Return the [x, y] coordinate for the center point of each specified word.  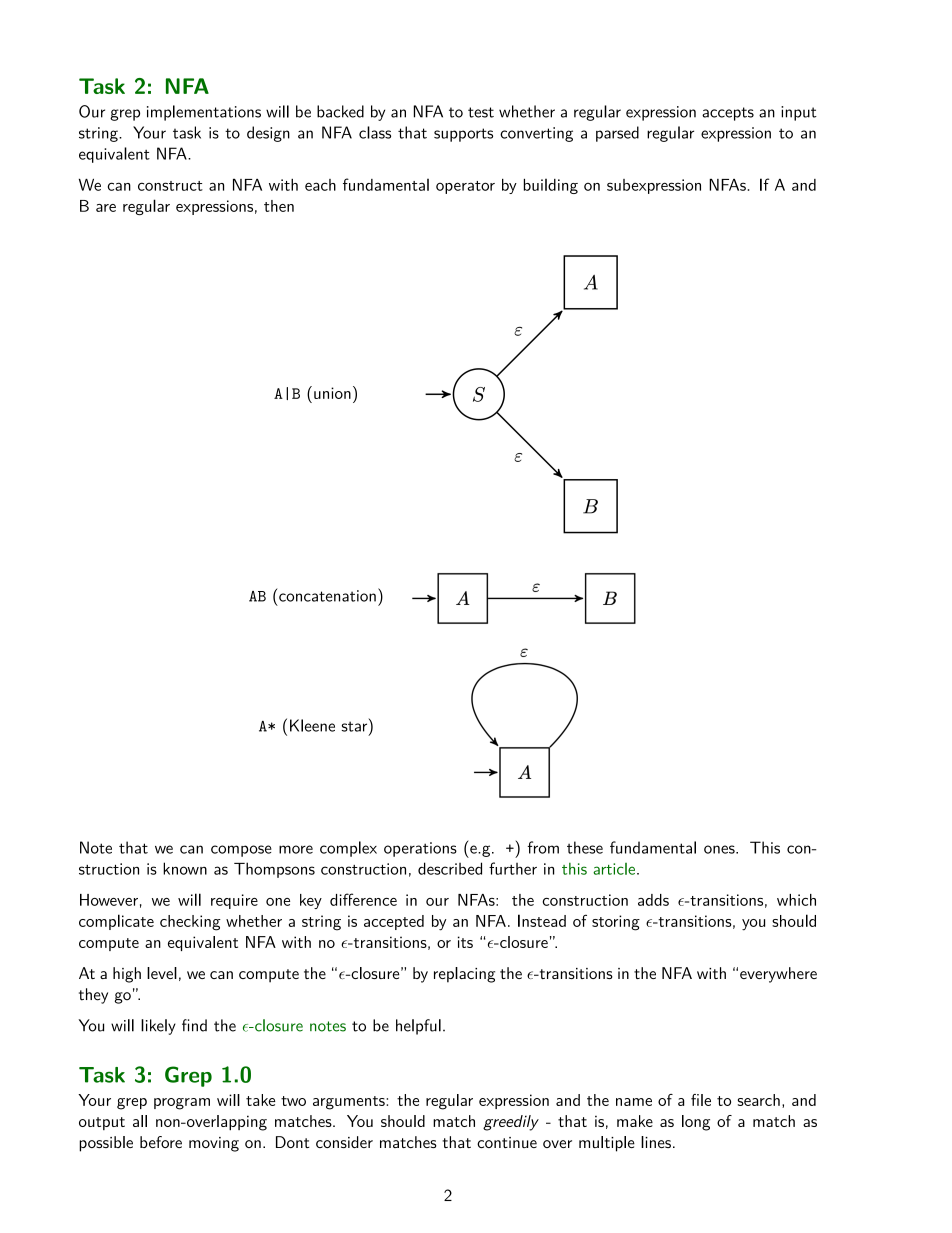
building [551, 186]
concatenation [326, 595]
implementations [204, 113]
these [585, 847]
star [356, 725]
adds [653, 900]
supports [463, 135]
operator [465, 187]
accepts [728, 114]
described [450, 868]
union [332, 393]
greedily [511, 1123]
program [182, 1104]
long [696, 1123]
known [185, 868]
